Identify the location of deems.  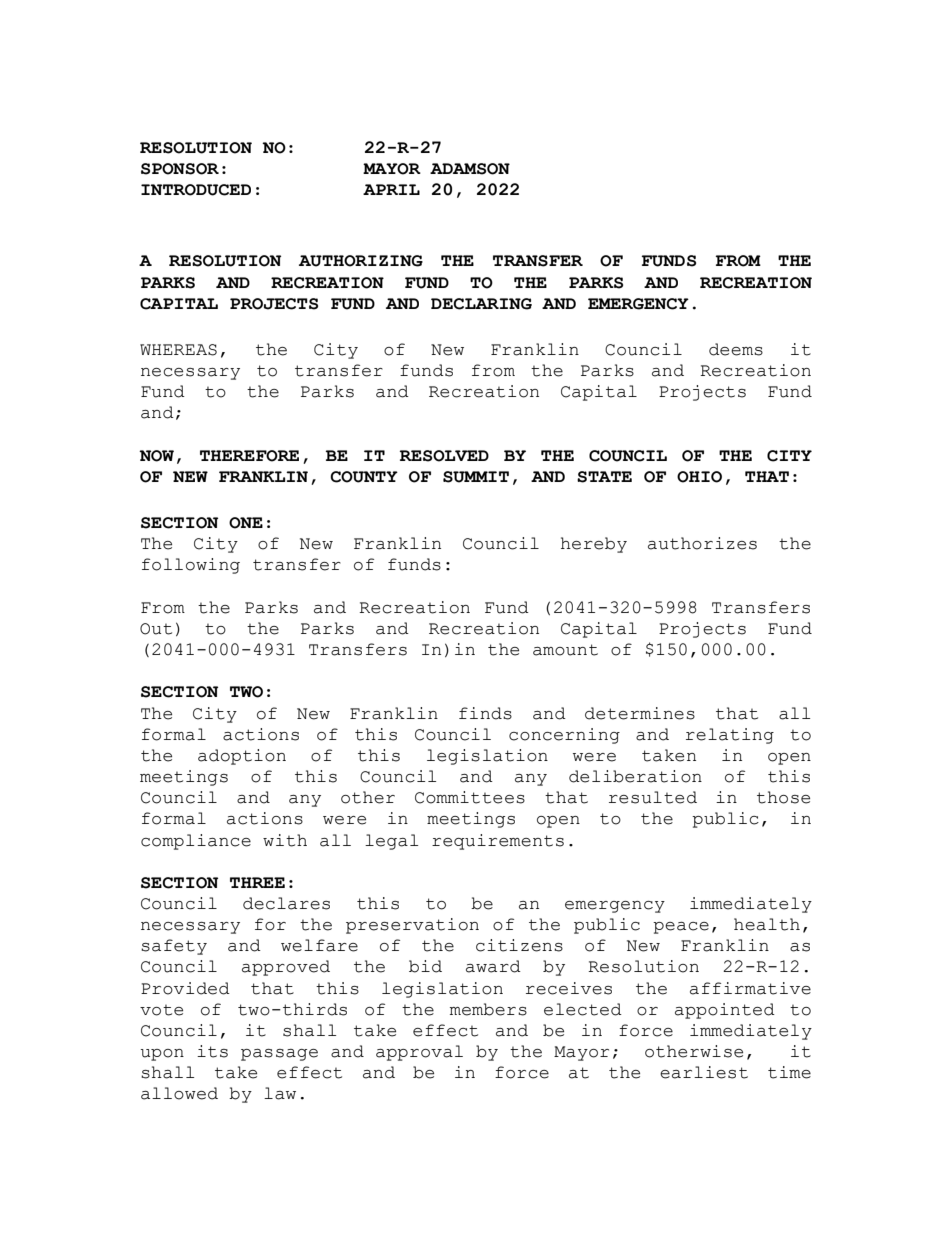
(736, 349).
